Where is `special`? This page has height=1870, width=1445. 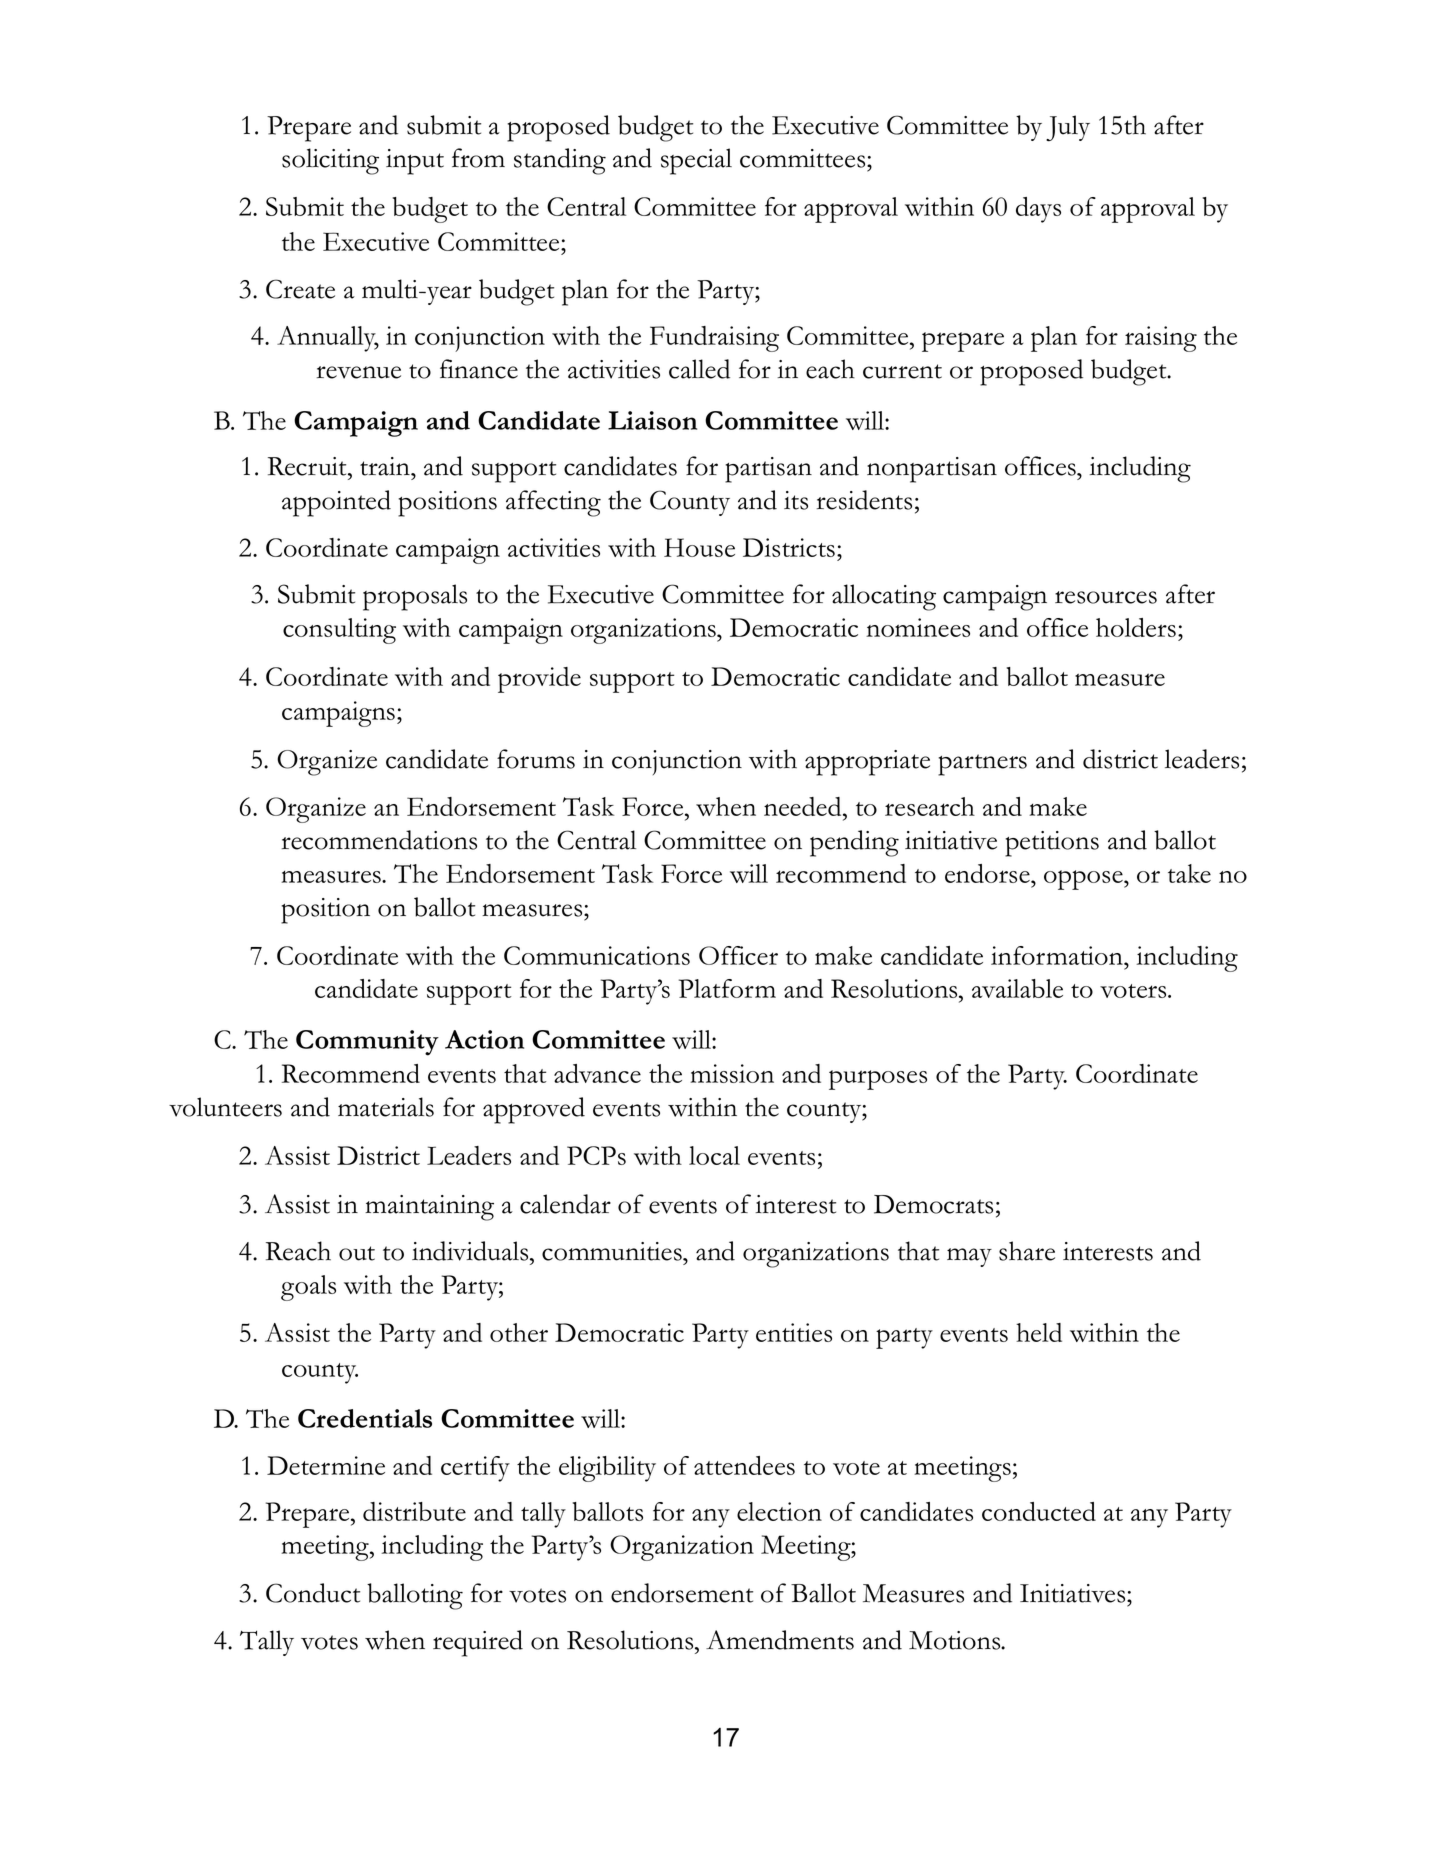
special is located at coordinates (696, 161).
